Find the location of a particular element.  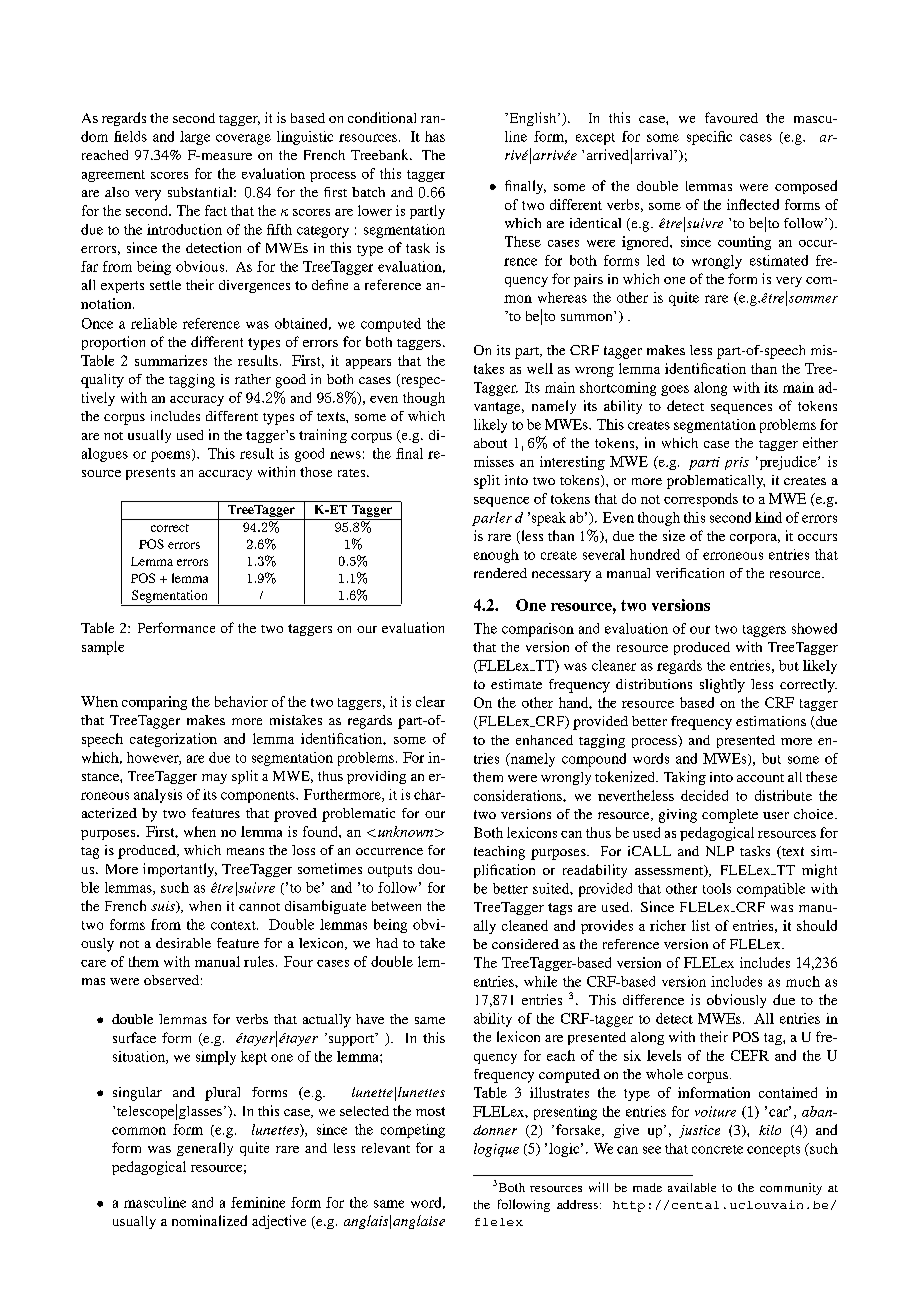

available is located at coordinates (692, 1187).
